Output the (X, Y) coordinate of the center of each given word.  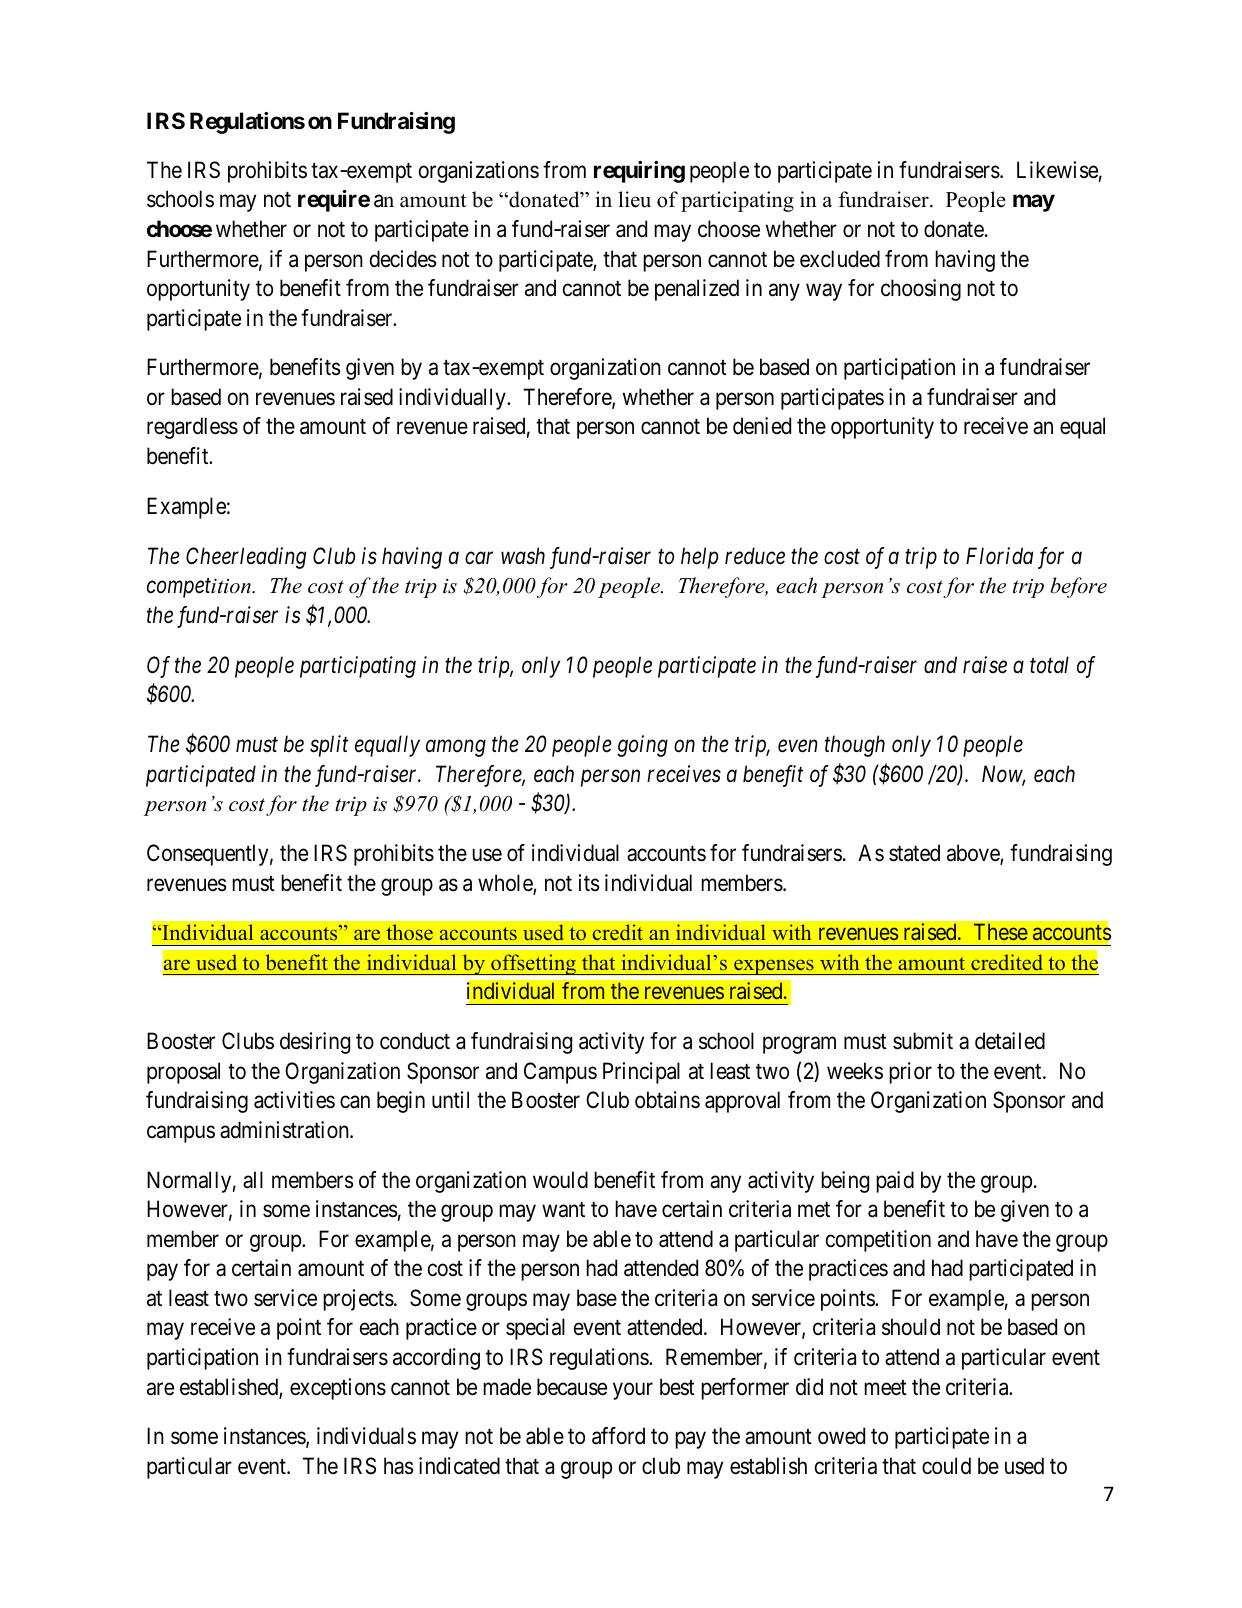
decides (403, 259)
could (946, 1466)
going (642, 746)
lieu (634, 199)
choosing (921, 290)
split (329, 746)
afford (618, 1436)
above (974, 854)
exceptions (338, 1389)
